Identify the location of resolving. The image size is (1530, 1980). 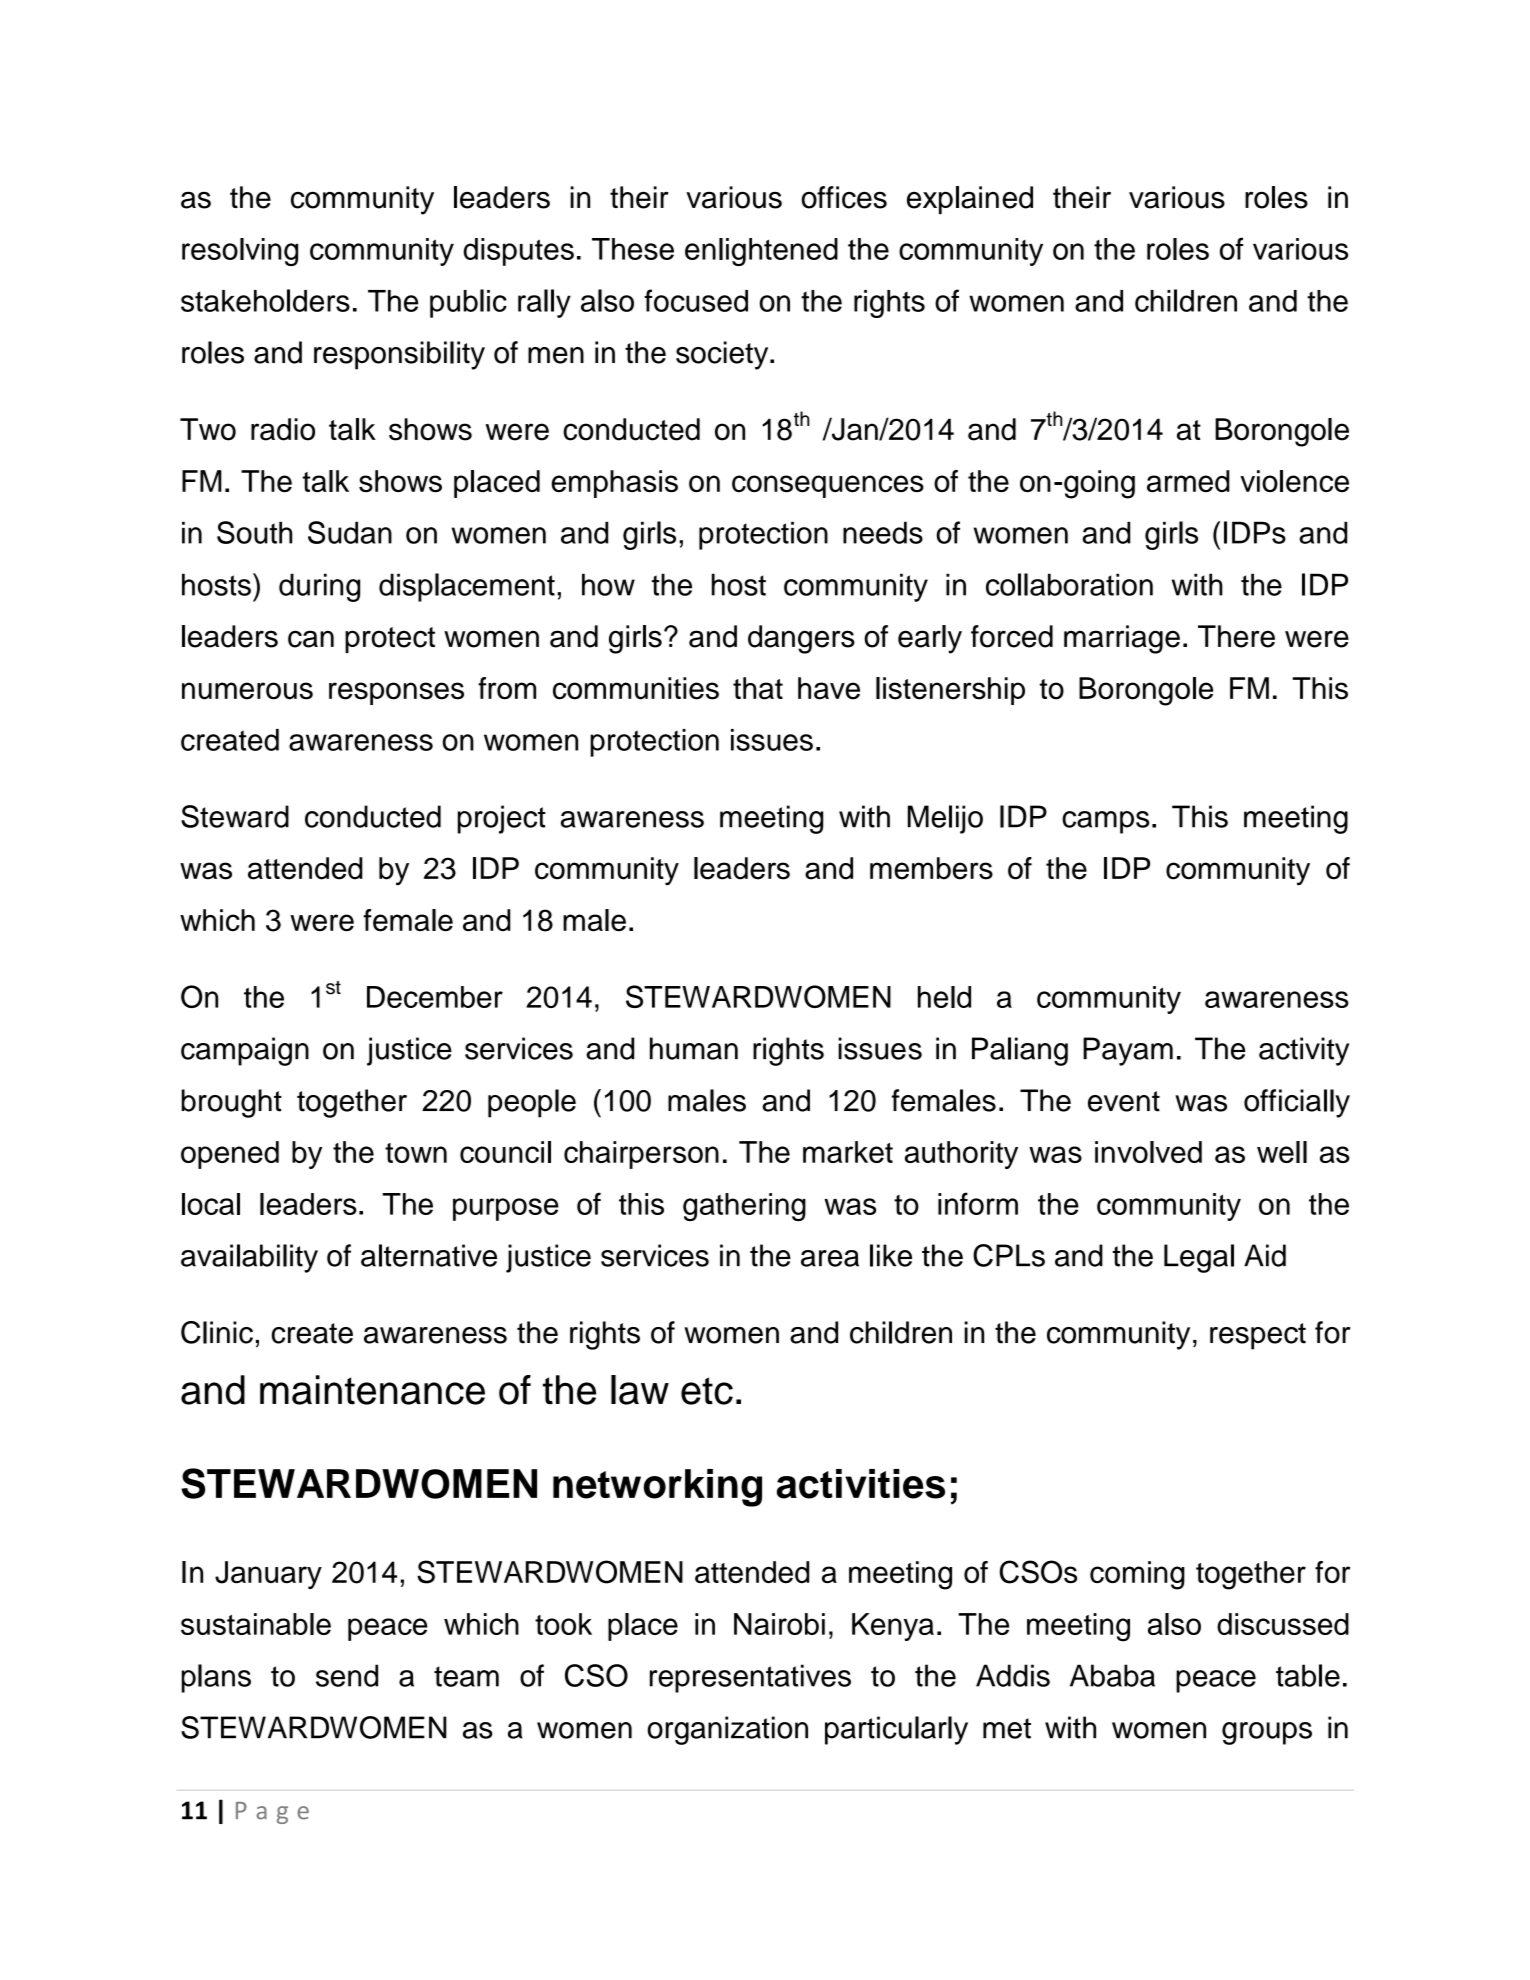
(240, 252).
